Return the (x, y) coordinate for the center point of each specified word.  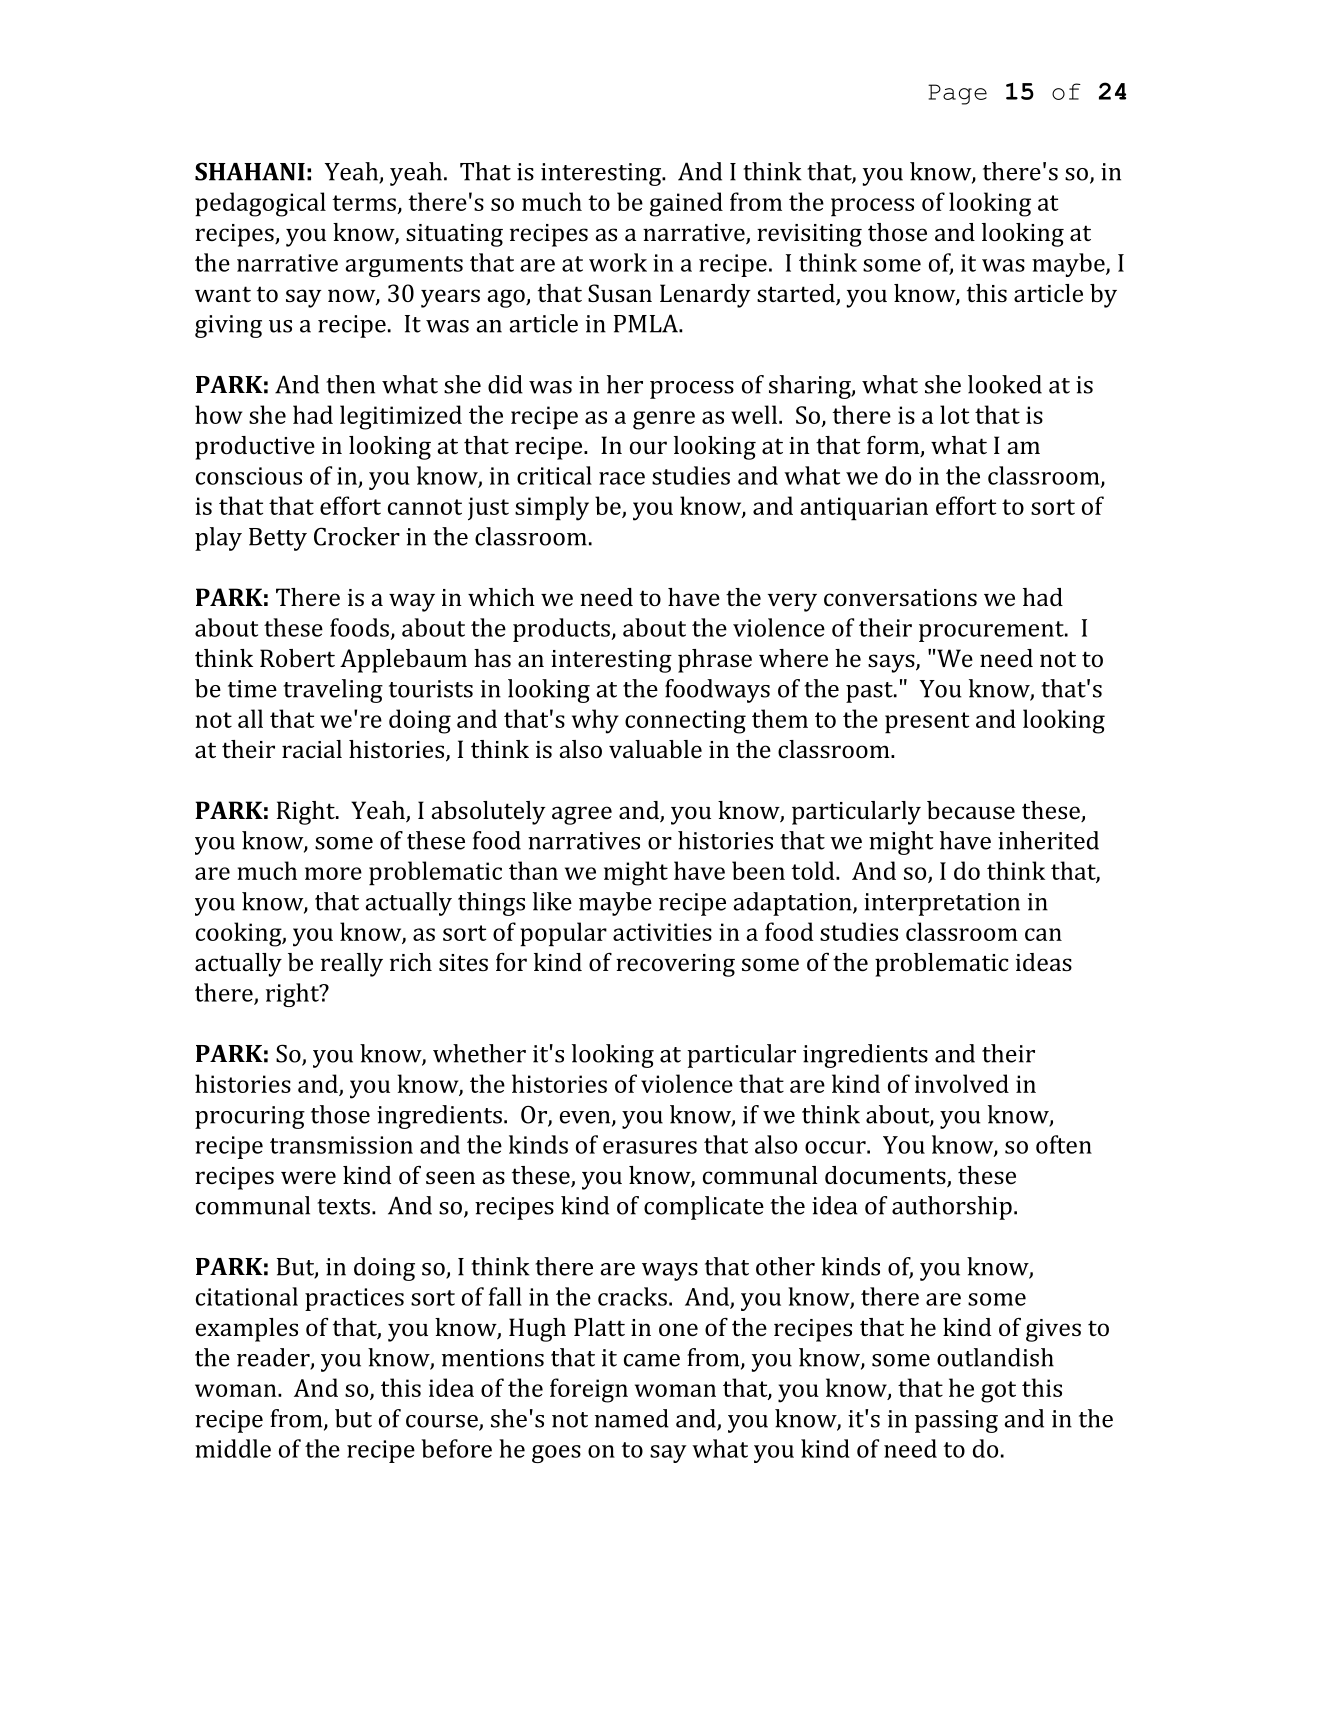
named (632, 1418)
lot (954, 414)
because (971, 810)
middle (233, 1448)
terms (364, 203)
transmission (341, 1145)
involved (962, 1083)
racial (312, 749)
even (586, 1118)
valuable (655, 749)
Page (957, 94)
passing (956, 1421)
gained (686, 204)
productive (255, 448)
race (622, 478)
